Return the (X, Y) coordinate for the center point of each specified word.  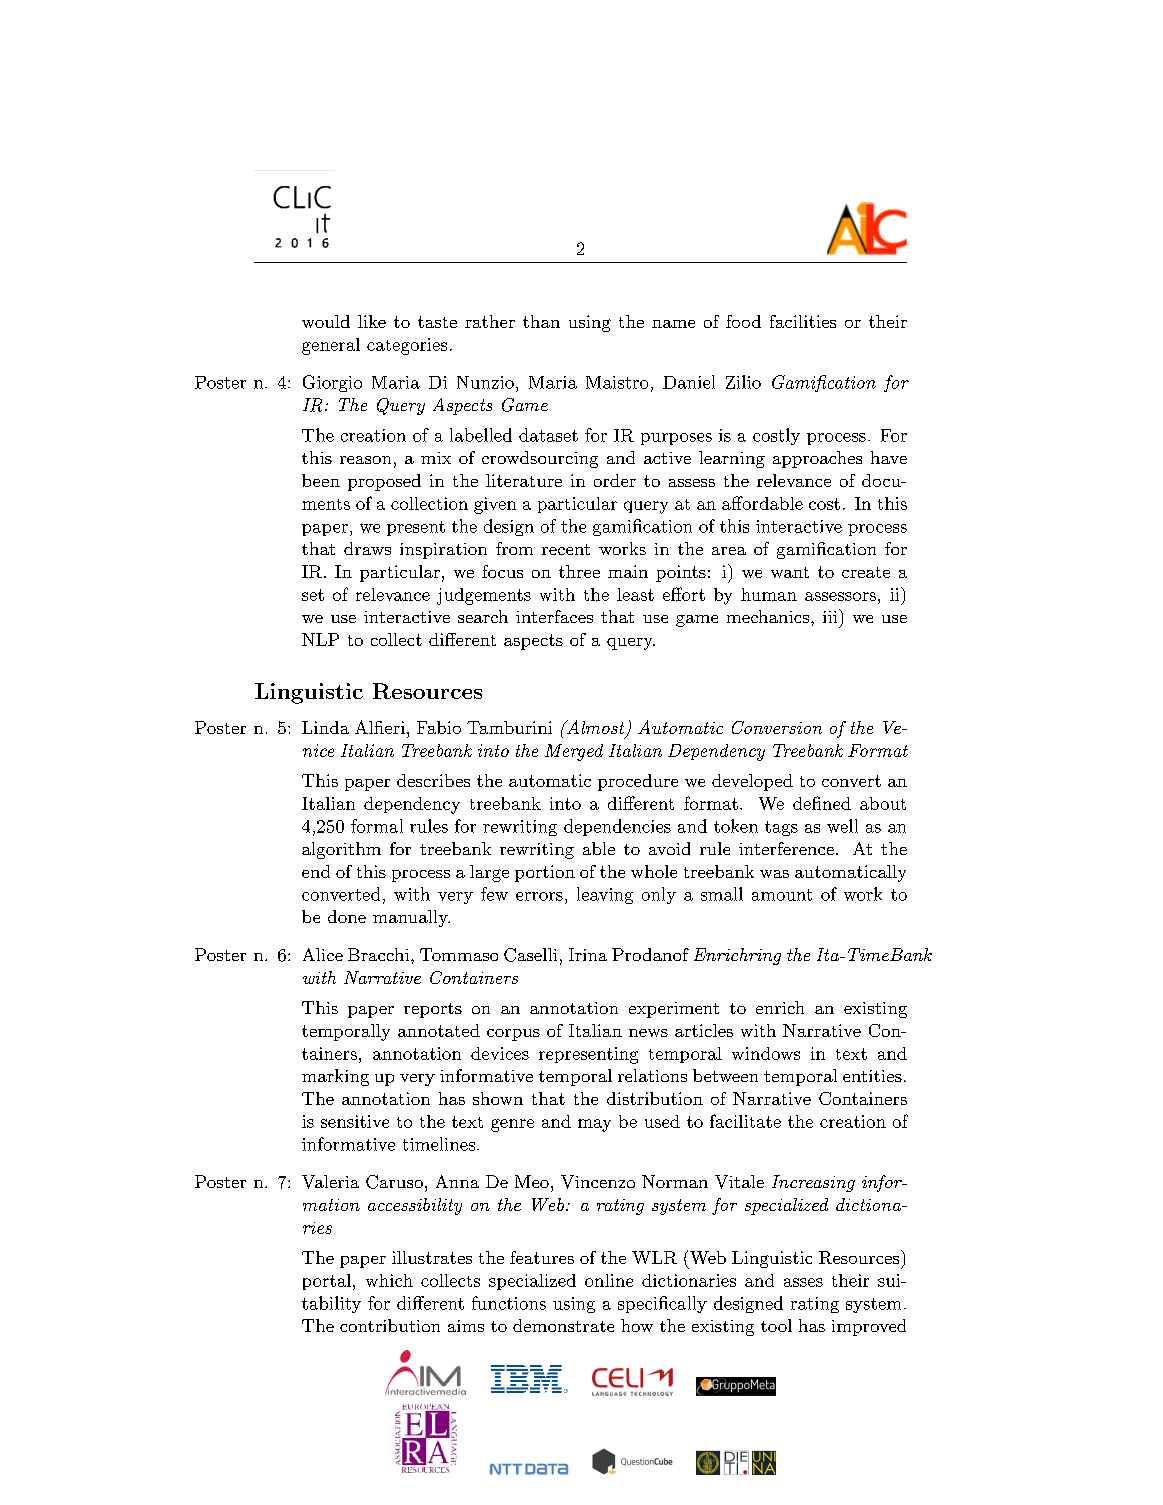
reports (433, 1010)
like (372, 321)
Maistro (617, 382)
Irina (588, 954)
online (609, 1280)
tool (776, 1325)
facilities (803, 321)
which (389, 1280)
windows (766, 1053)
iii (830, 617)
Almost (596, 728)
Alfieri (380, 727)
